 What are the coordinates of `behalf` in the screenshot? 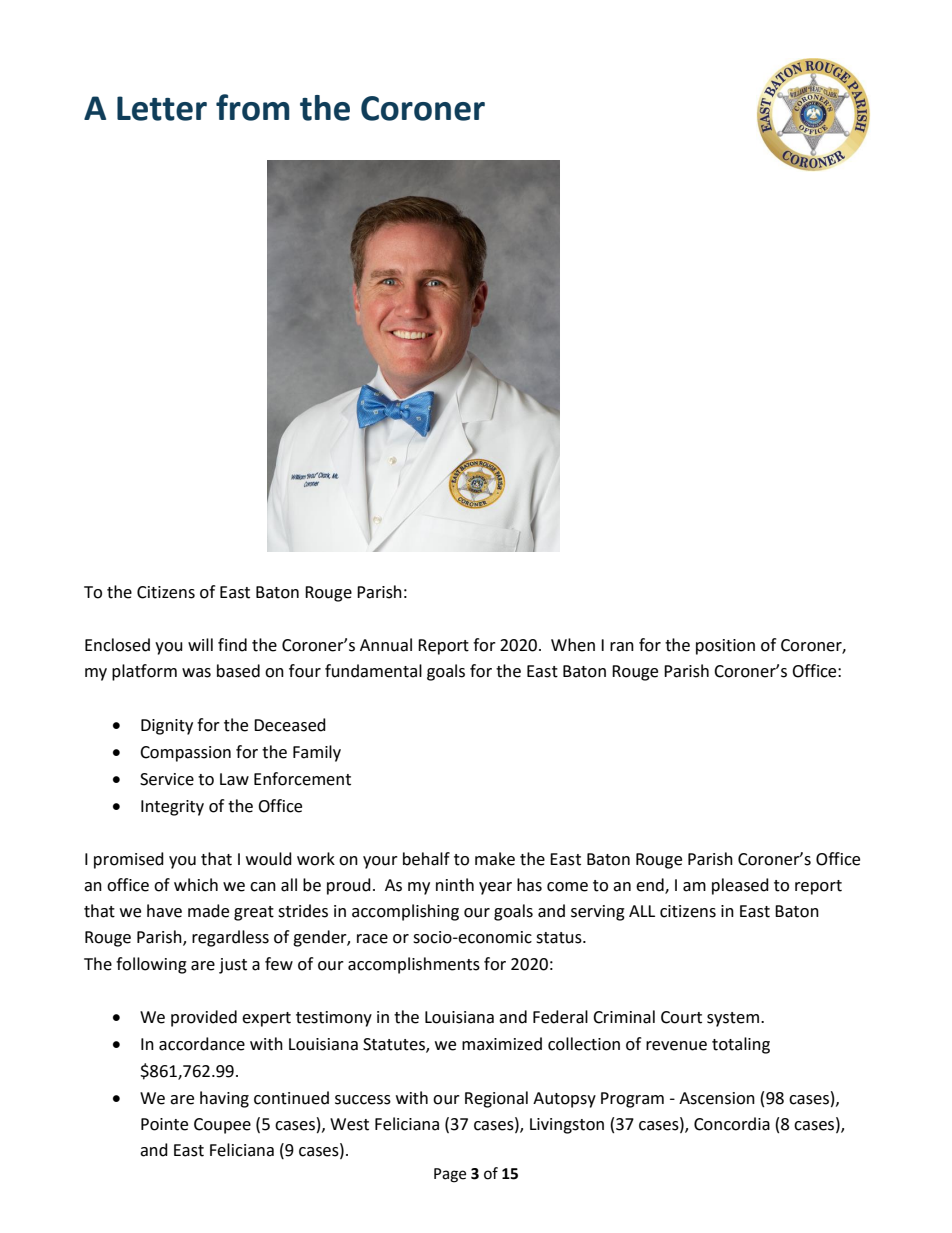 It's located at (426, 859).
